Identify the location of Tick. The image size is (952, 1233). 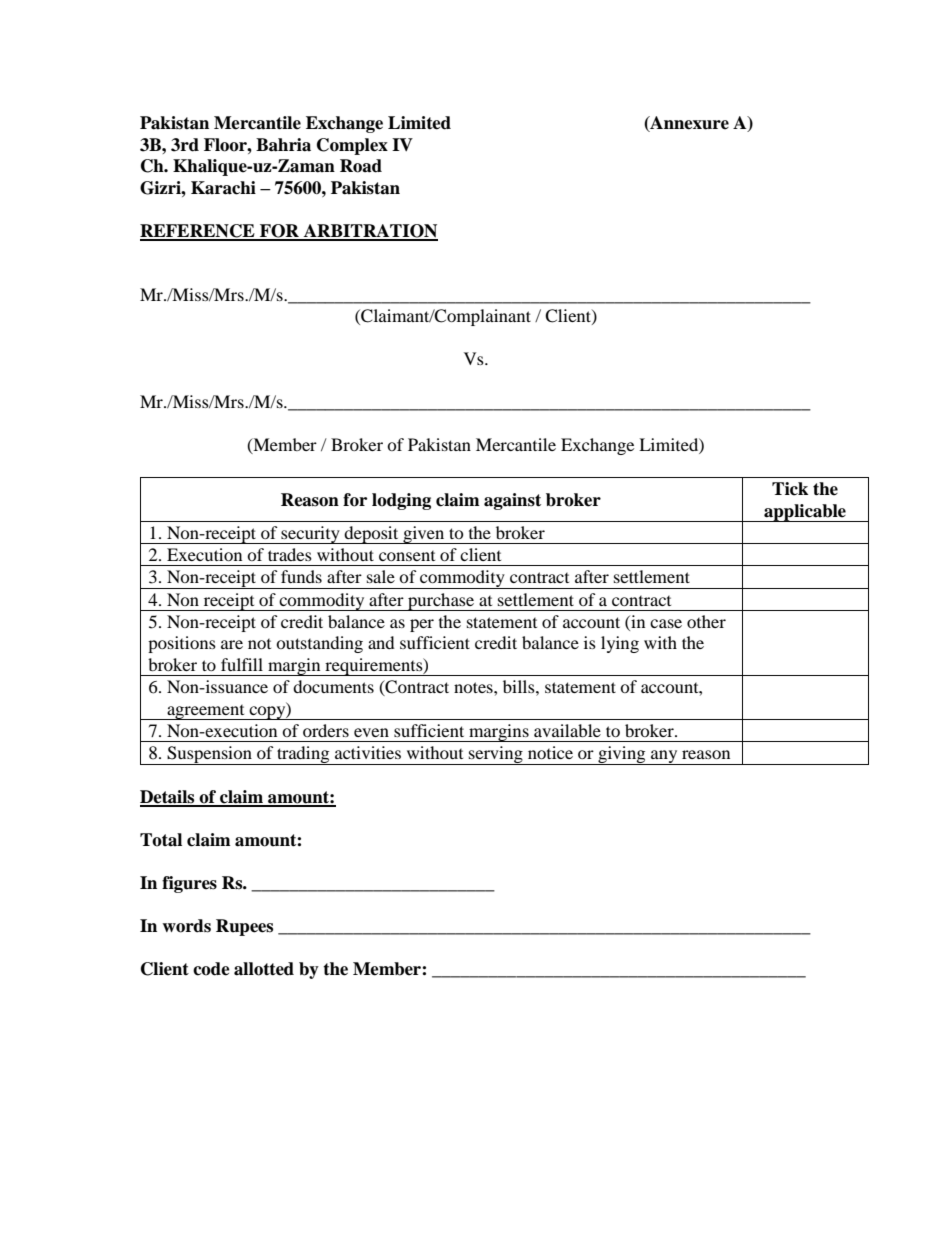
(790, 489).
